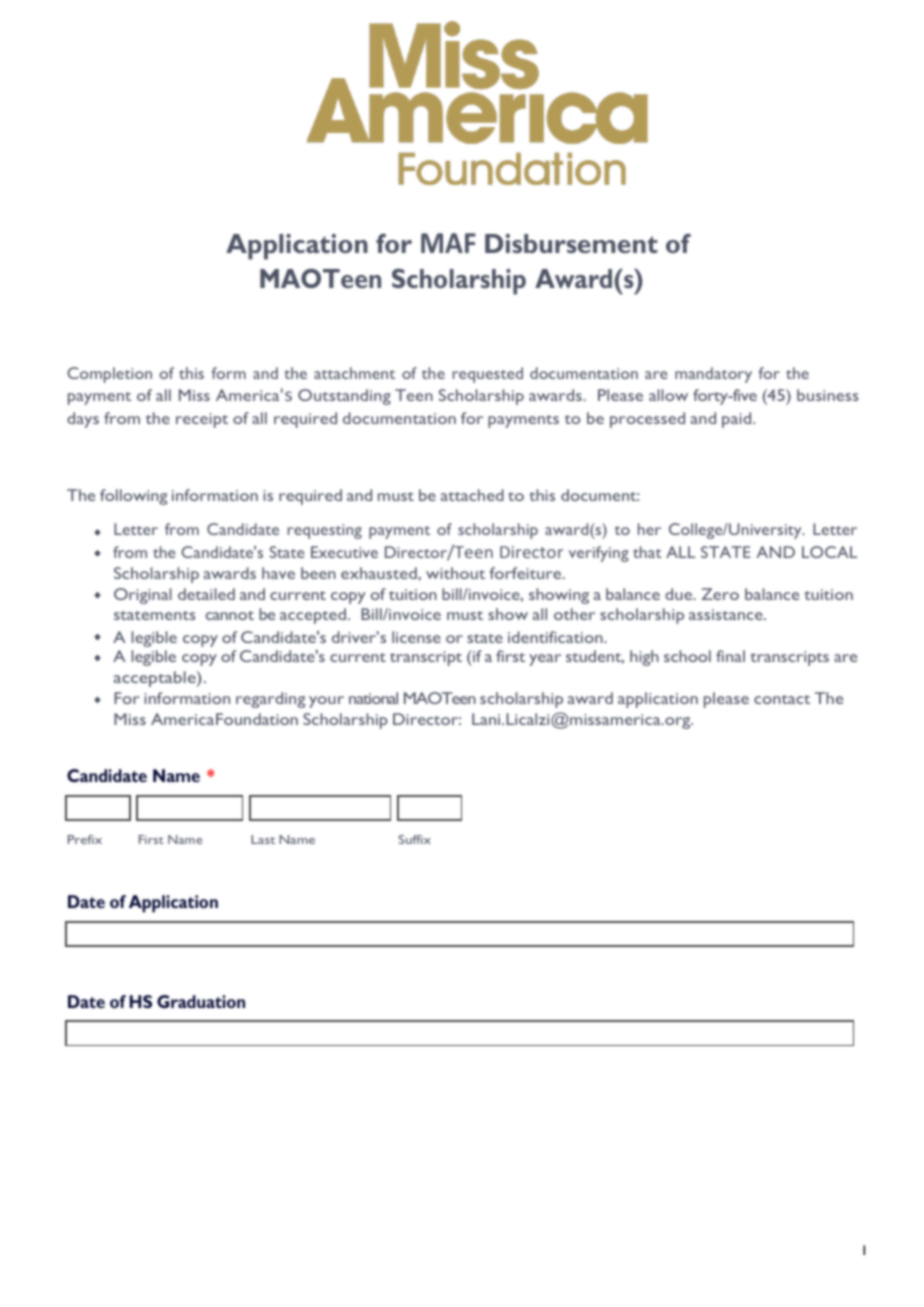 The width and height of the image is (924, 1307). I want to click on Suffix, so click(414, 839).
